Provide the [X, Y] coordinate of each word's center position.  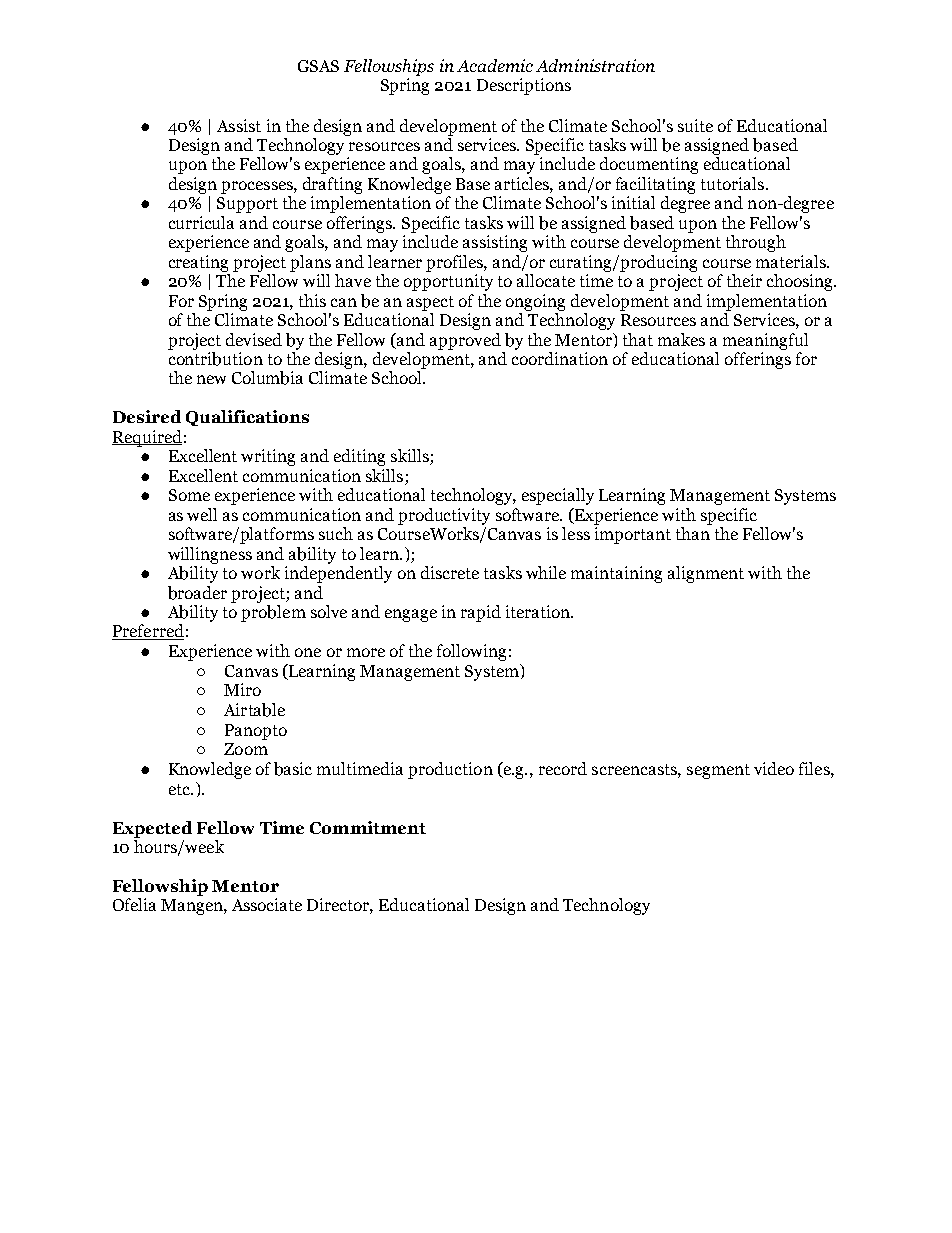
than [693, 533]
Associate [267, 904]
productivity [444, 516]
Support [247, 205]
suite [695, 125]
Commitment [368, 827]
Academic [495, 65]
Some [189, 495]
